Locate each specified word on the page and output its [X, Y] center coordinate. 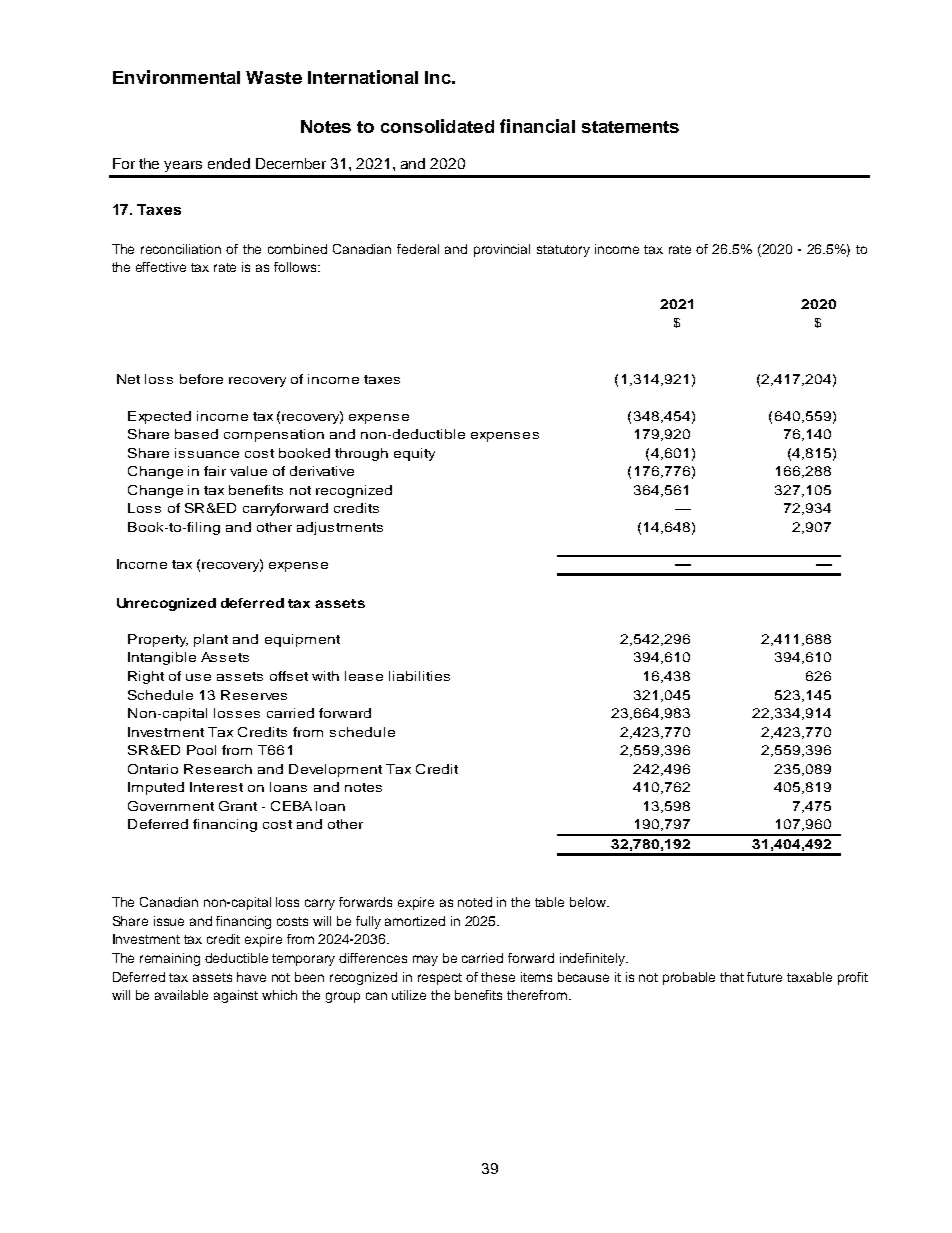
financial [537, 126]
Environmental [176, 77]
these [498, 977]
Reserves [254, 695]
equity [414, 454]
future [764, 977]
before [201, 379]
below [589, 902]
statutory [563, 251]
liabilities [419, 676]
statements [630, 127]
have [251, 977]
